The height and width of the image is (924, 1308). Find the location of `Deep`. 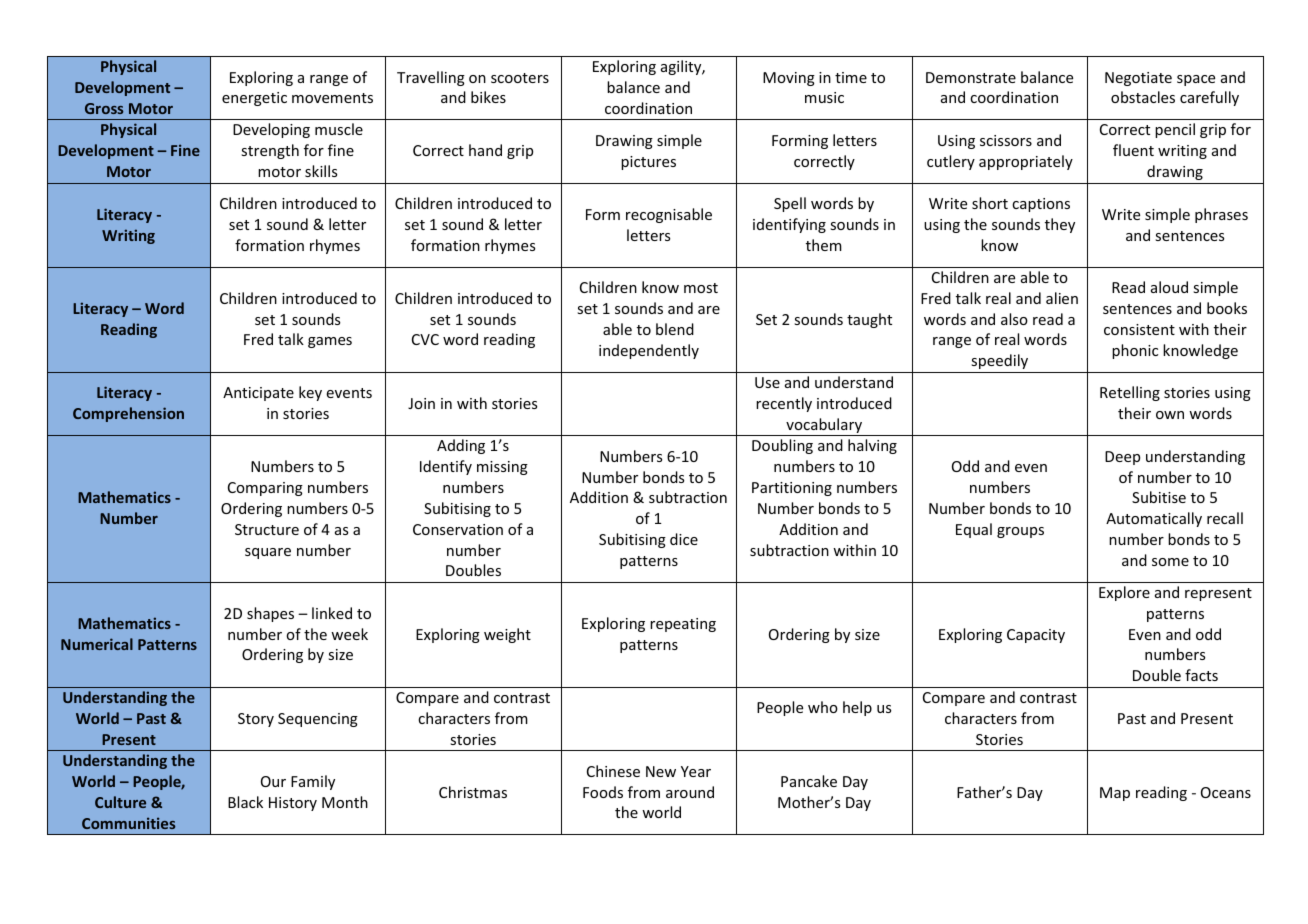

Deep is located at coordinates (1122, 458).
